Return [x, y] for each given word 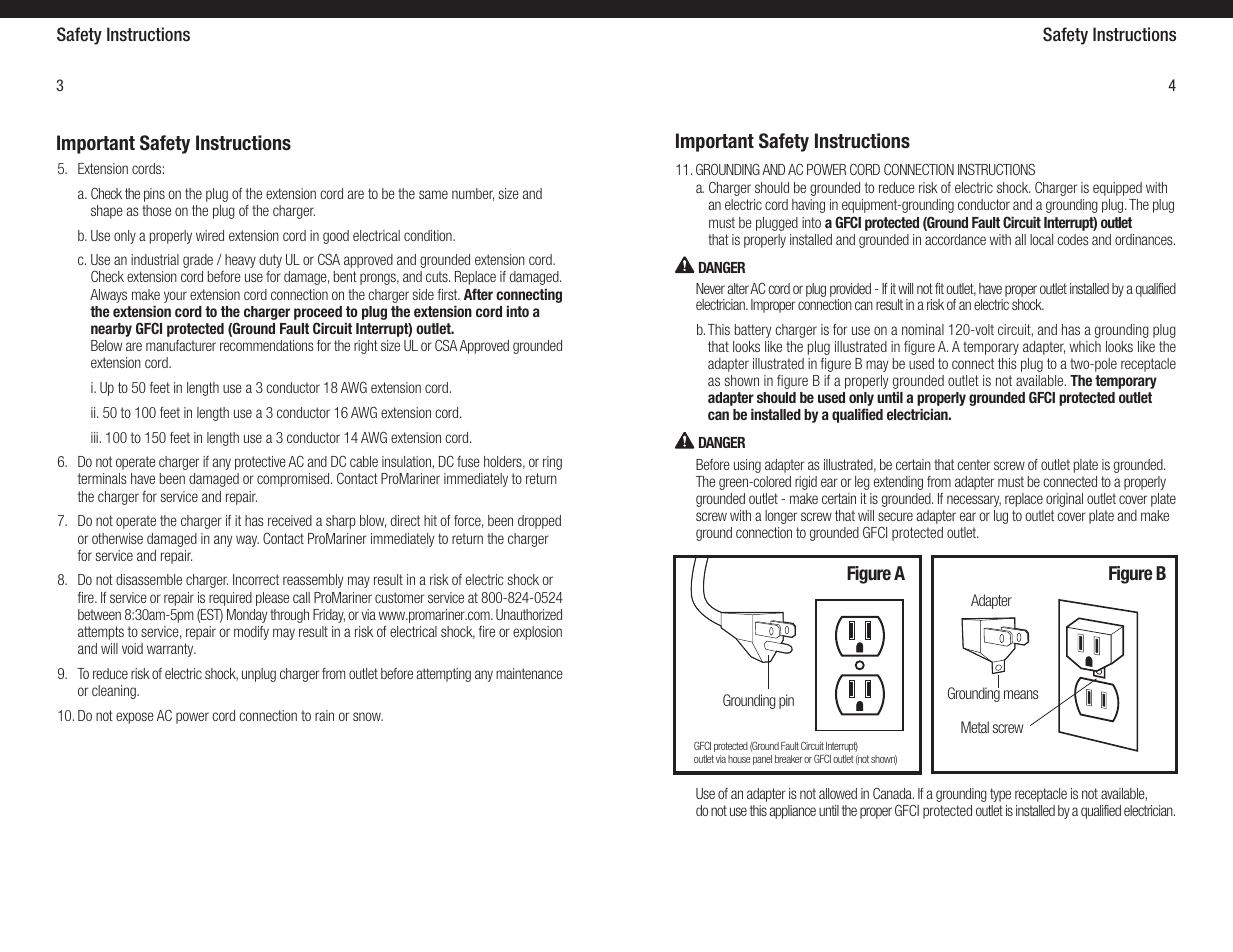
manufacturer [181, 345]
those [156, 210]
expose [135, 718]
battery [753, 331]
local [1041, 239]
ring [552, 463]
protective [260, 463]
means [1021, 694]
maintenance [529, 673]
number [473, 194]
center [973, 464]
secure [895, 516]
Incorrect [256, 579]
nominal [923, 329]
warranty [171, 650]
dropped [539, 522]
